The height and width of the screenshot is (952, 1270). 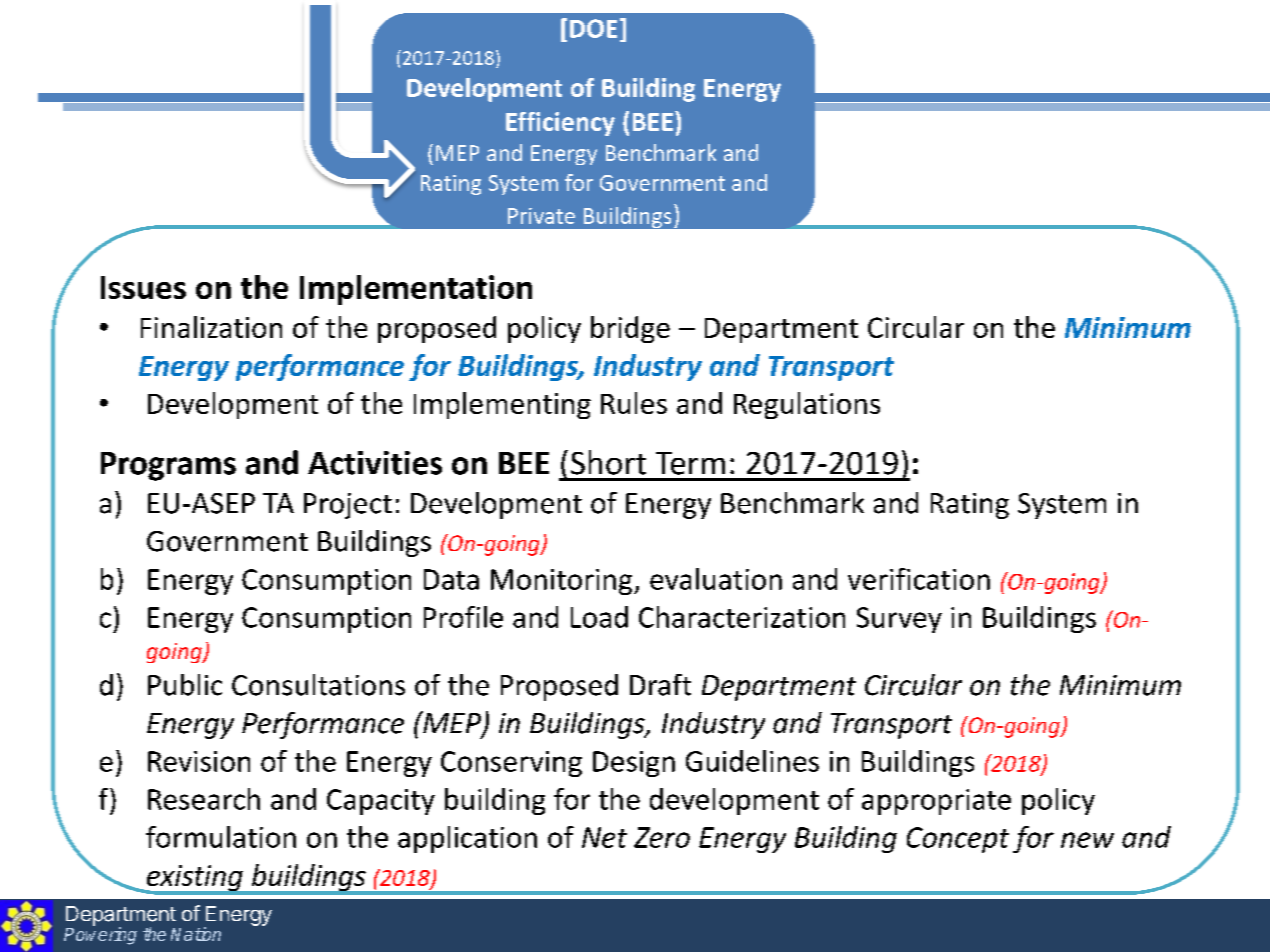 I want to click on Regulations, so click(x=807, y=405).
